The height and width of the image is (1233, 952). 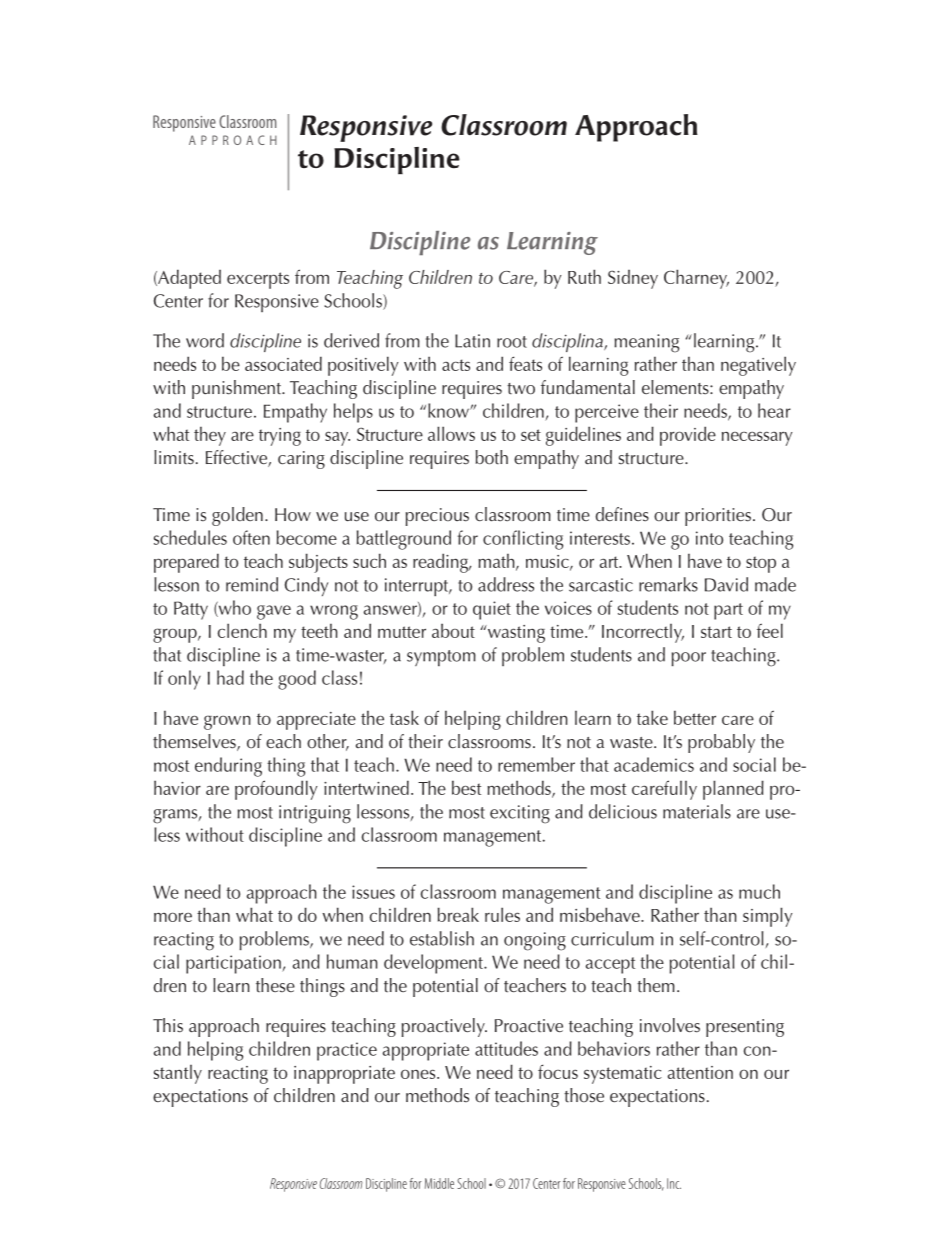 What do you see at coordinates (466, 787) in the image?
I see `best` at bounding box center [466, 787].
